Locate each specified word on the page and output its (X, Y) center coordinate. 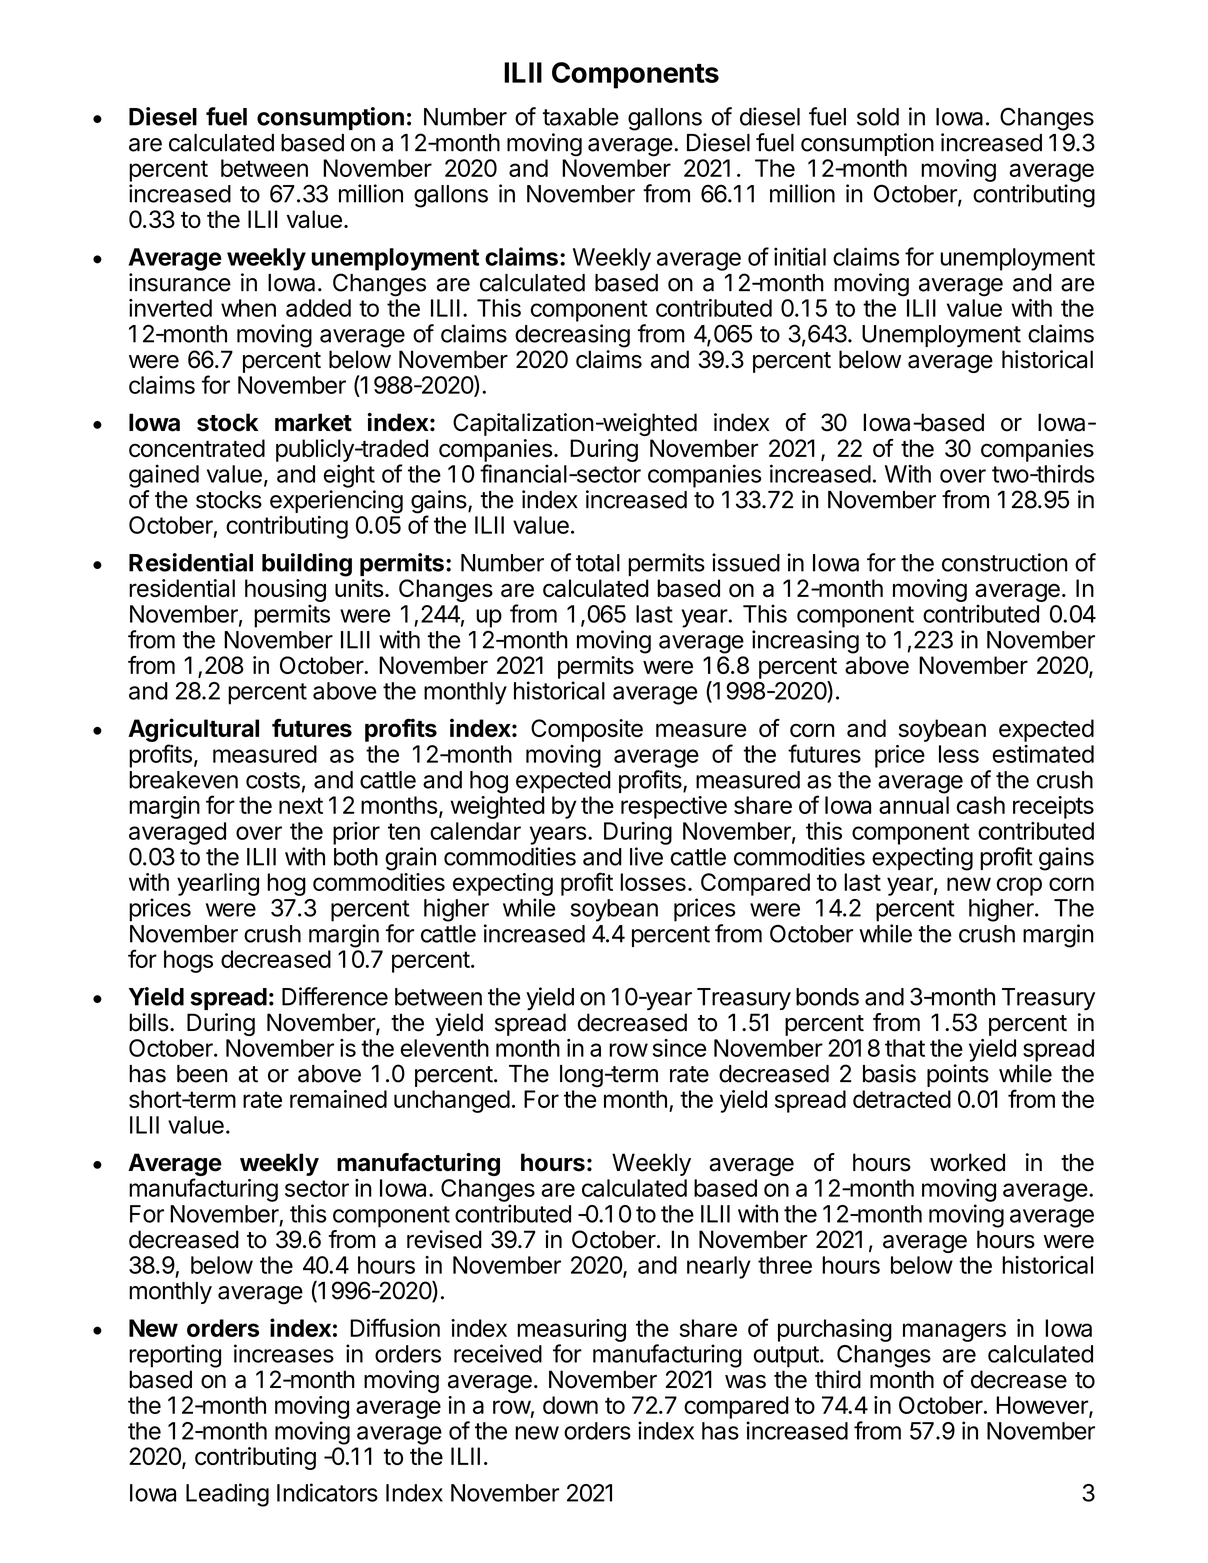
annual (914, 805)
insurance (180, 282)
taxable (581, 117)
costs (273, 780)
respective (674, 807)
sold (878, 117)
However (1043, 1406)
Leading (227, 1495)
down (570, 1405)
